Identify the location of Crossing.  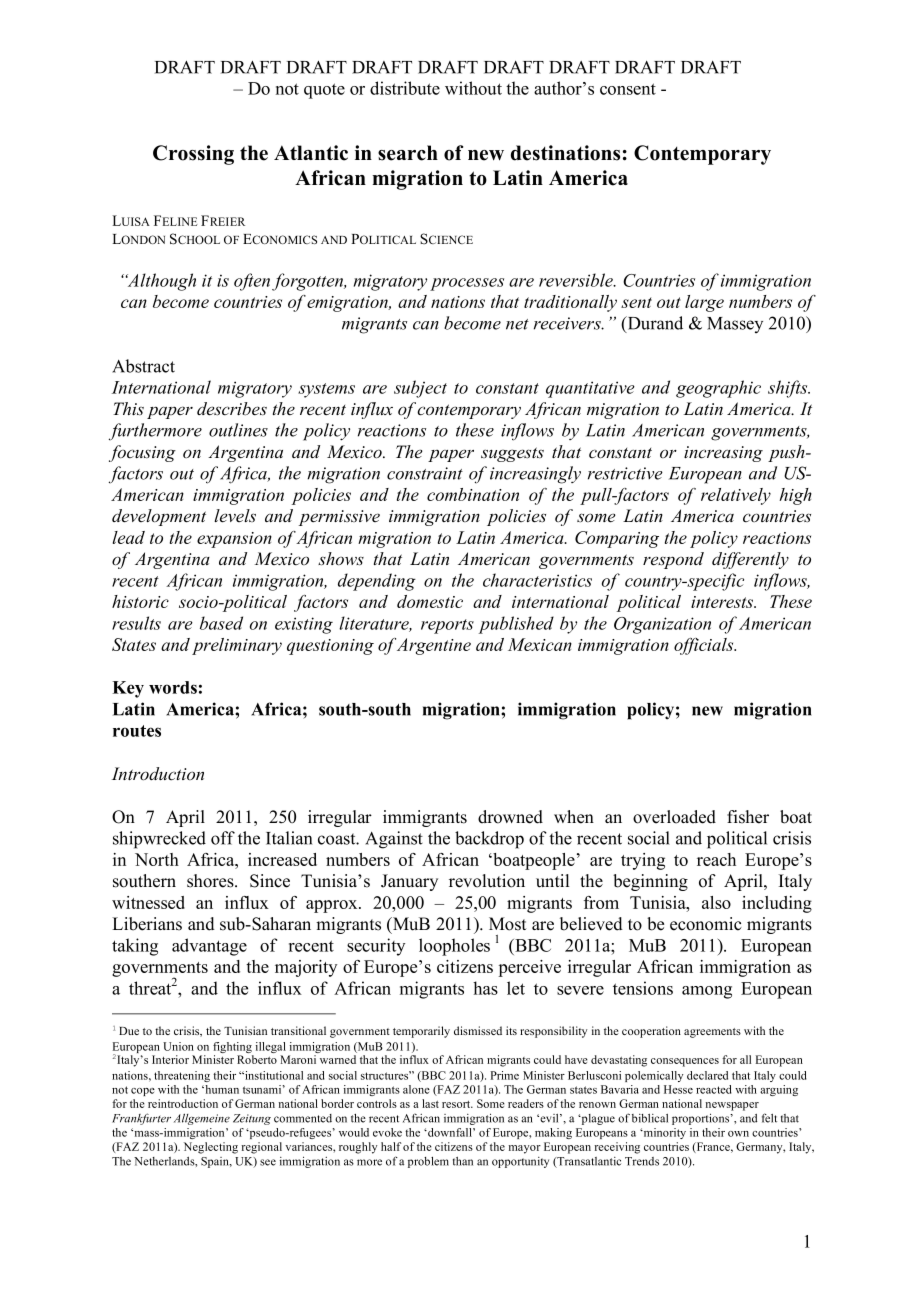
(193, 155).
